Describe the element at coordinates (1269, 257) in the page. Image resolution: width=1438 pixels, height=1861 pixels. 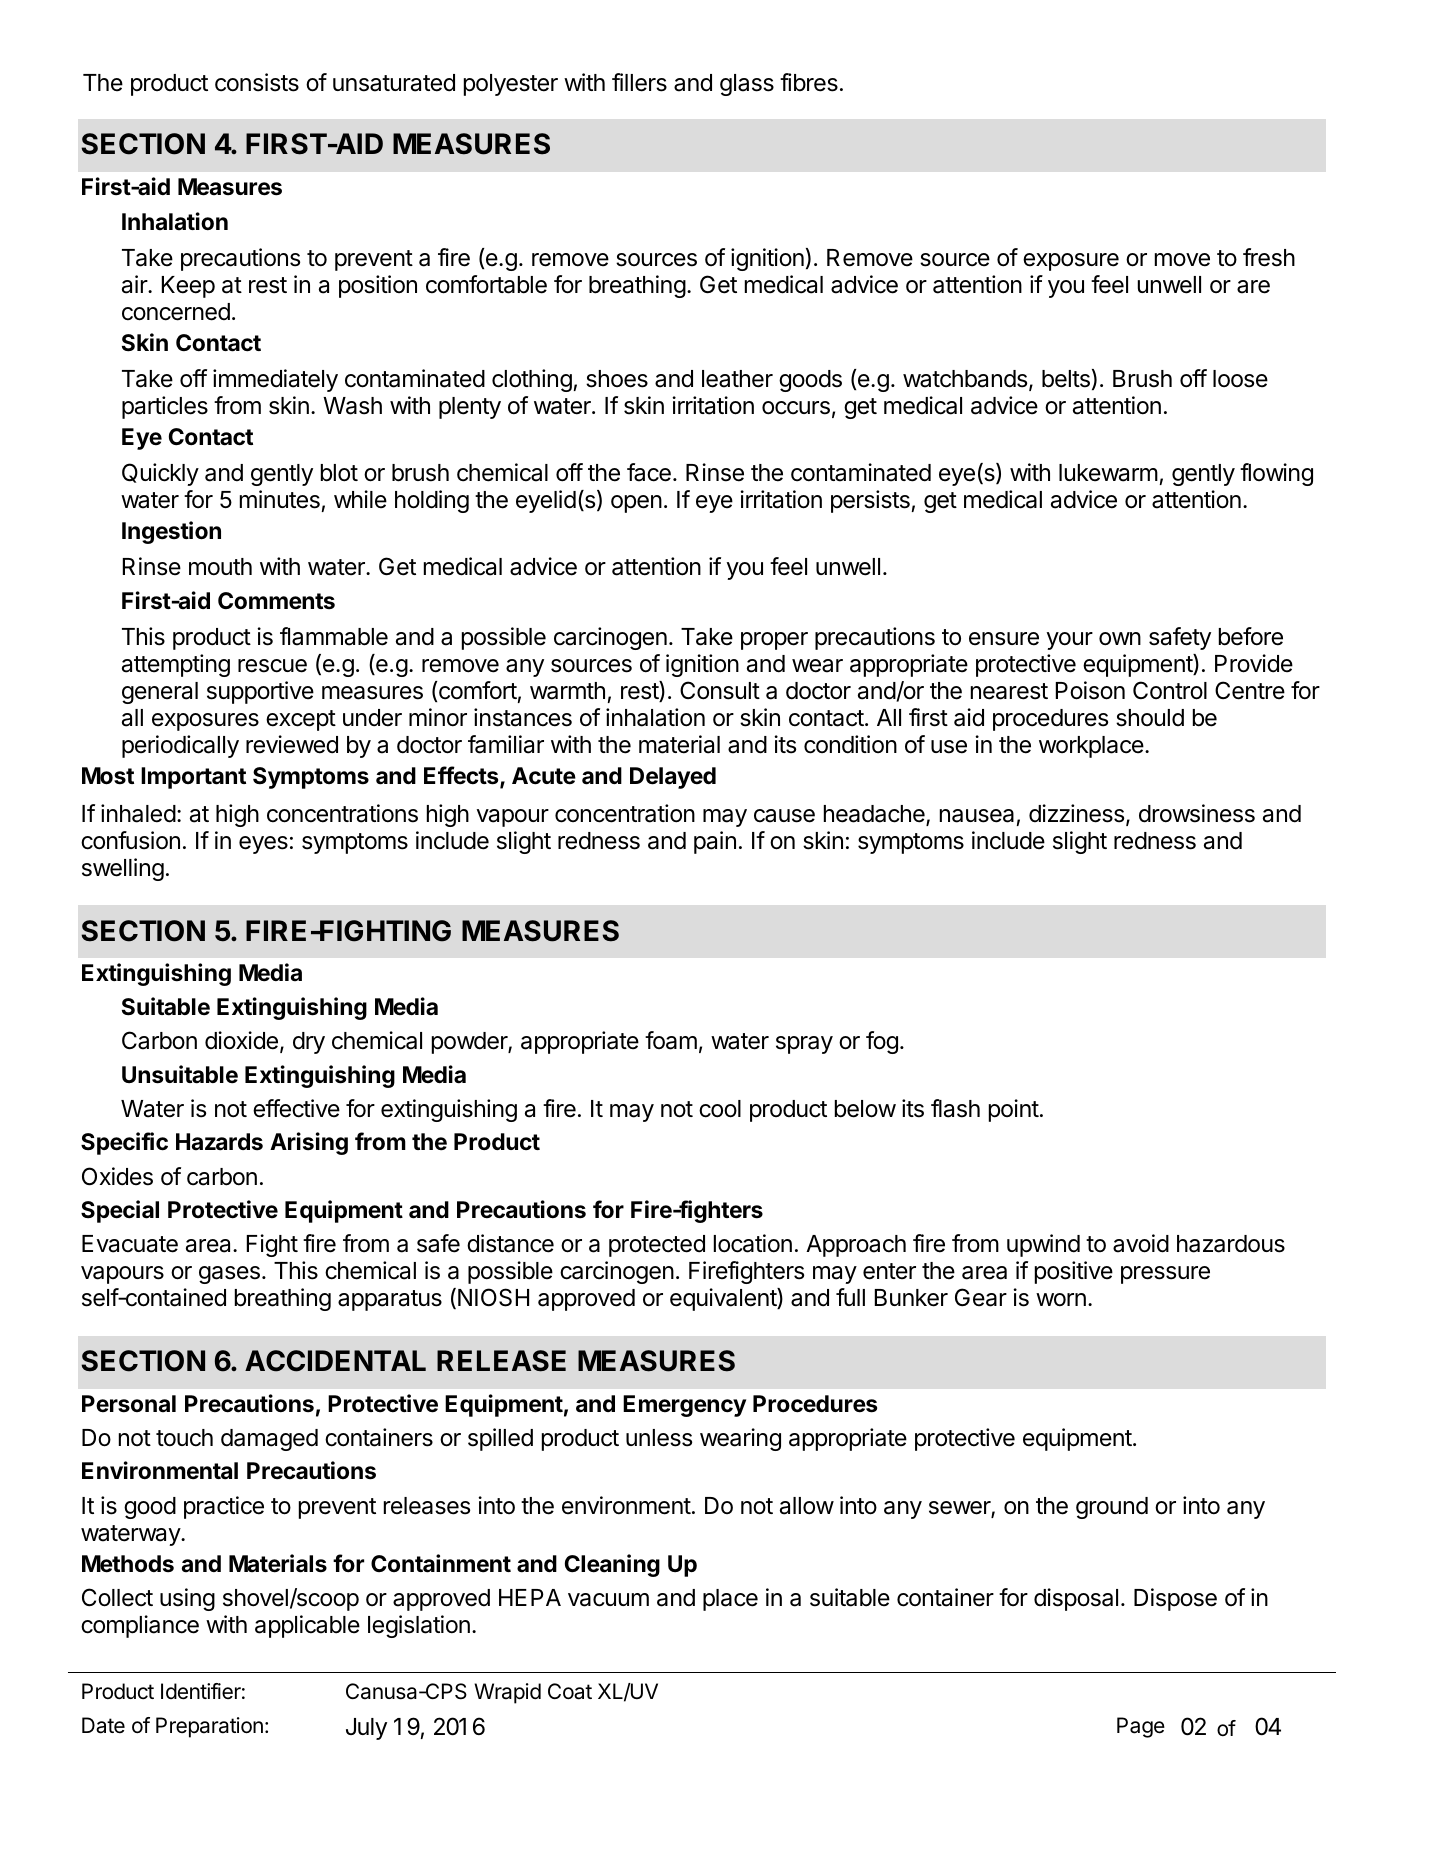
I see `fresh` at that location.
